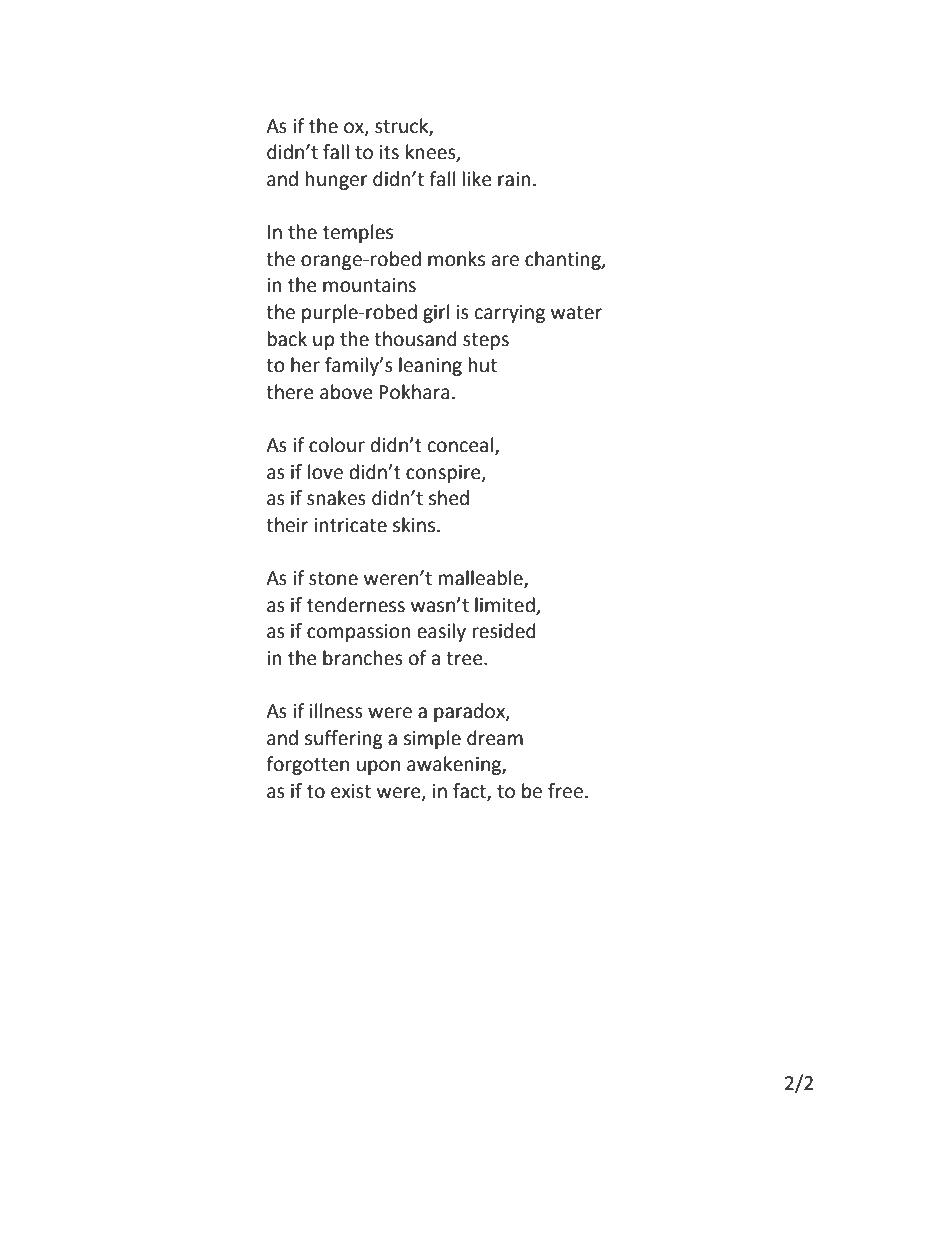 Image resolution: width=952 pixels, height=1233 pixels. I want to click on carrying, so click(510, 314).
